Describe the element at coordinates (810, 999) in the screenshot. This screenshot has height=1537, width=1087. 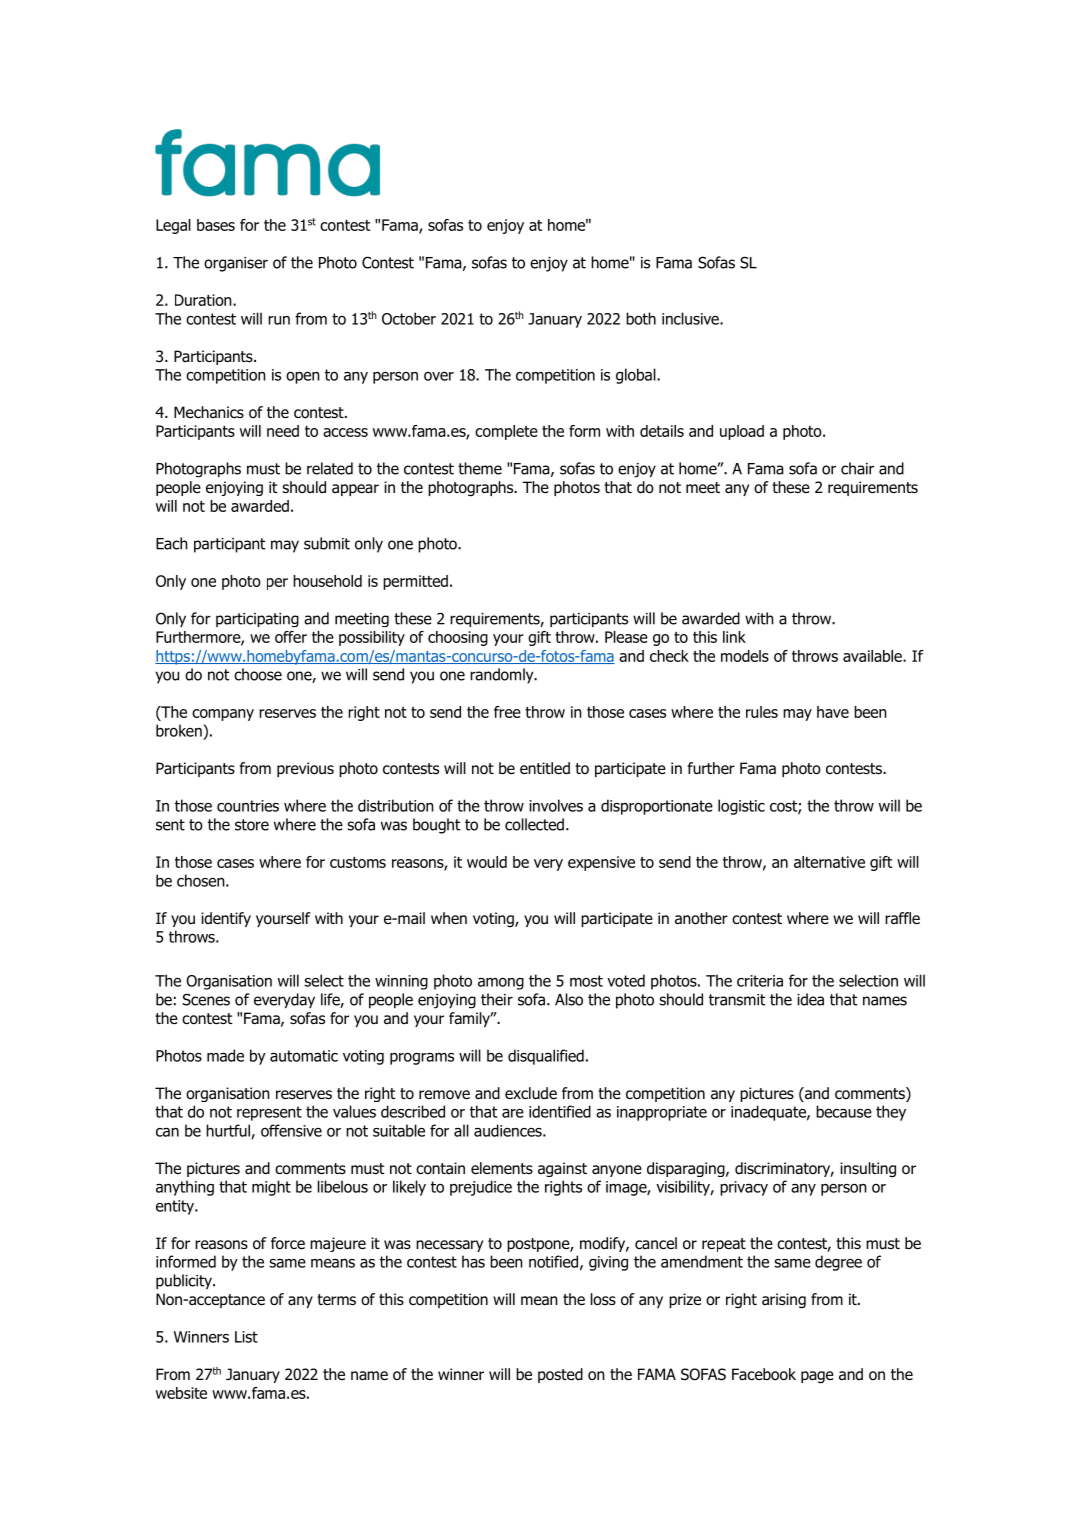
I see `idea` at that location.
